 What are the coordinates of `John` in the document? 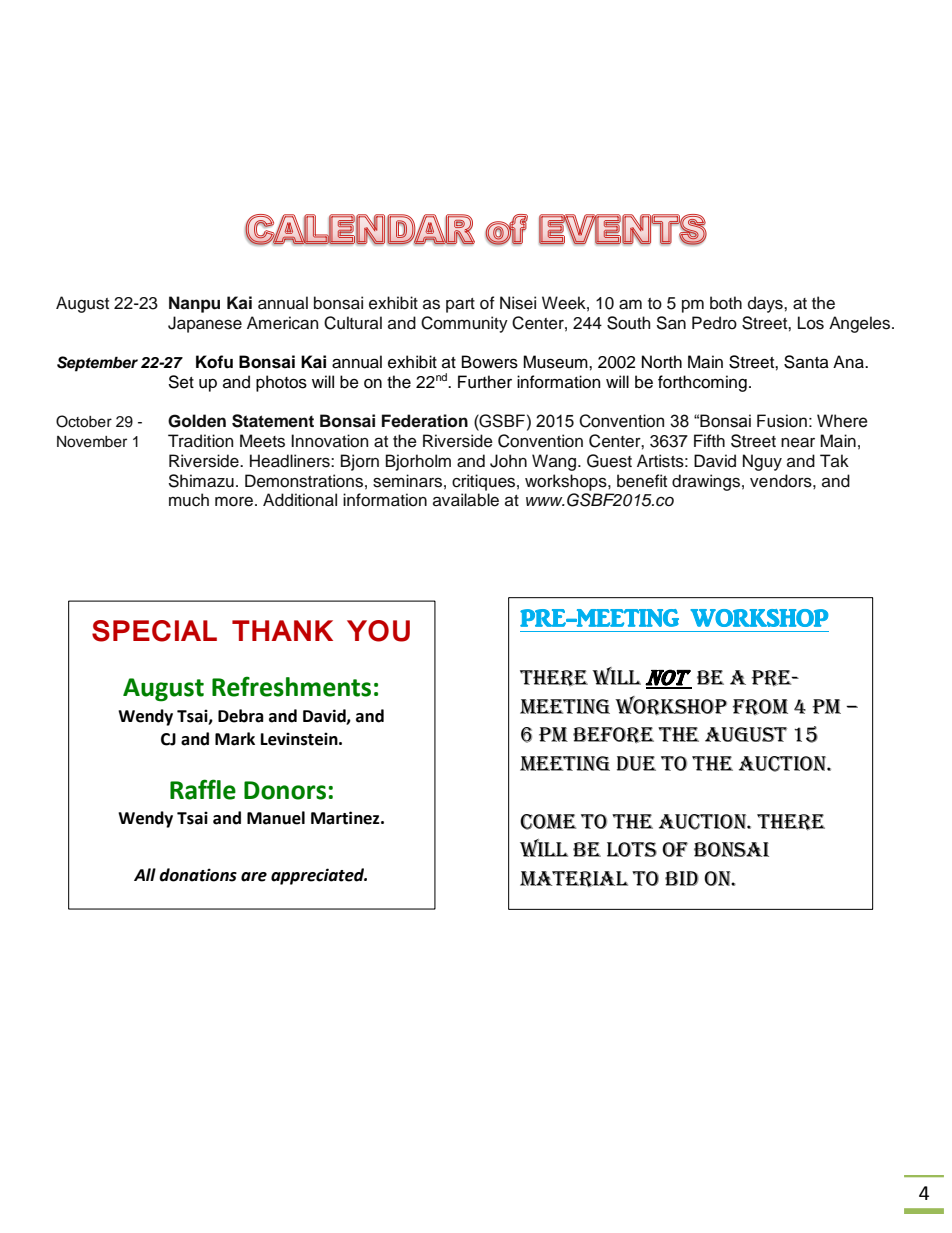 It's located at (508, 461).
